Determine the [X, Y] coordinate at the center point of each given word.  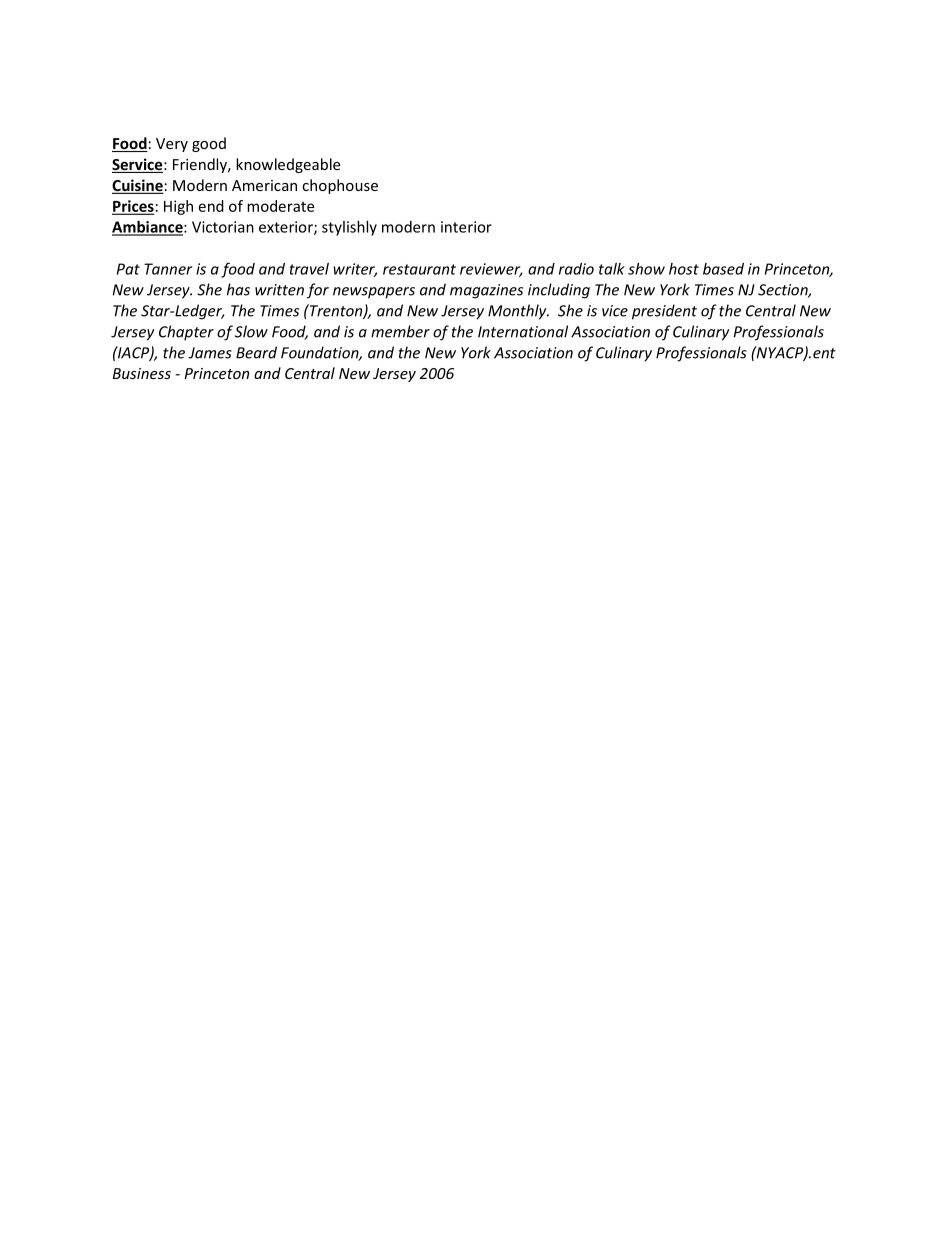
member [400, 331]
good [209, 144]
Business [142, 373]
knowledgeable [288, 165]
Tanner [168, 269]
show [646, 269]
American [264, 185]
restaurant [419, 269]
